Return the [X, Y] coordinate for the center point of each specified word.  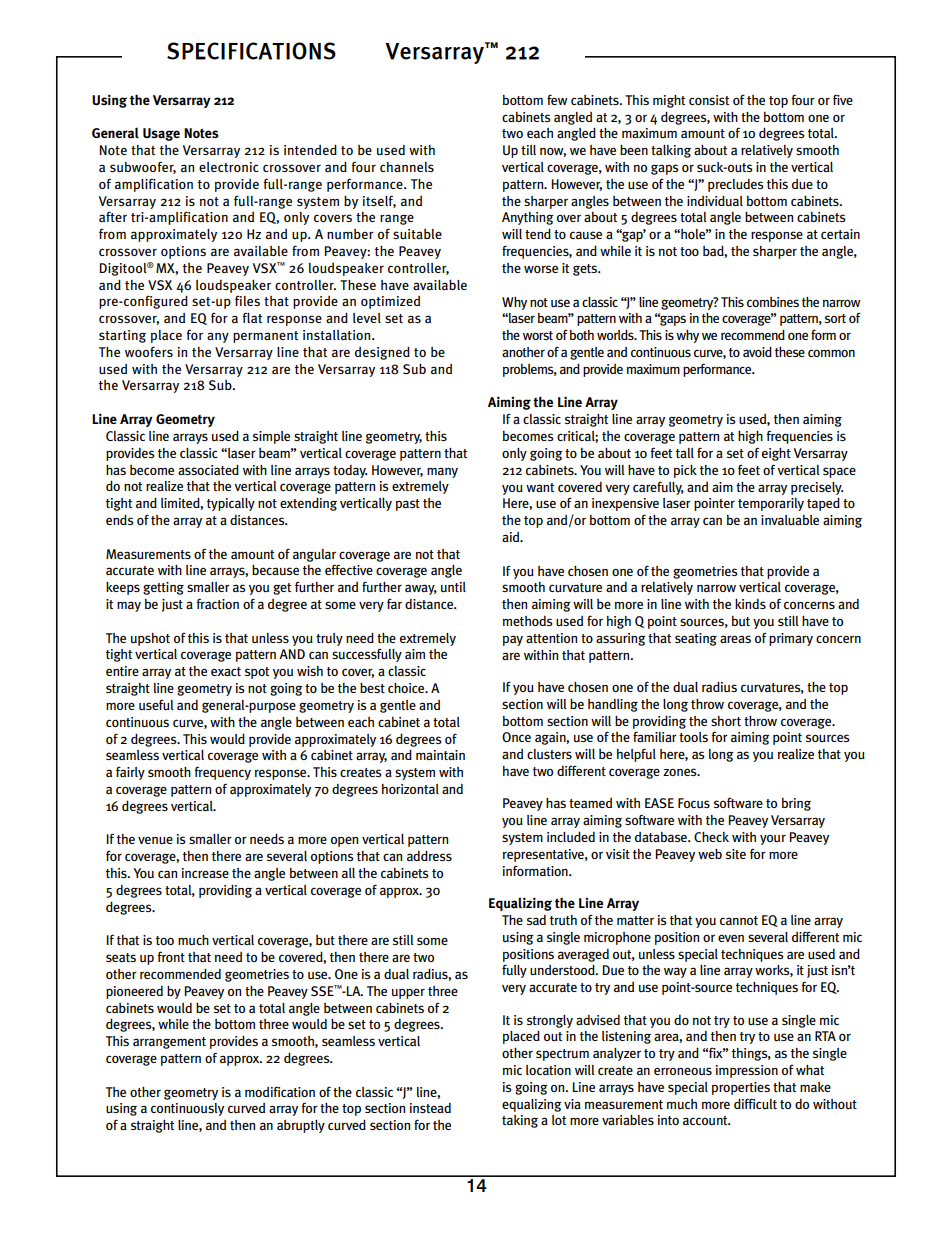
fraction [217, 603]
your [773, 840]
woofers [149, 351]
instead [430, 1107]
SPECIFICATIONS [251, 51]
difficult [755, 1104]
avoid [757, 352]
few [557, 99]
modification [280, 1091]
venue [155, 840]
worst [538, 335]
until [453, 587]
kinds [750, 603]
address [429, 855]
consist [709, 100]
